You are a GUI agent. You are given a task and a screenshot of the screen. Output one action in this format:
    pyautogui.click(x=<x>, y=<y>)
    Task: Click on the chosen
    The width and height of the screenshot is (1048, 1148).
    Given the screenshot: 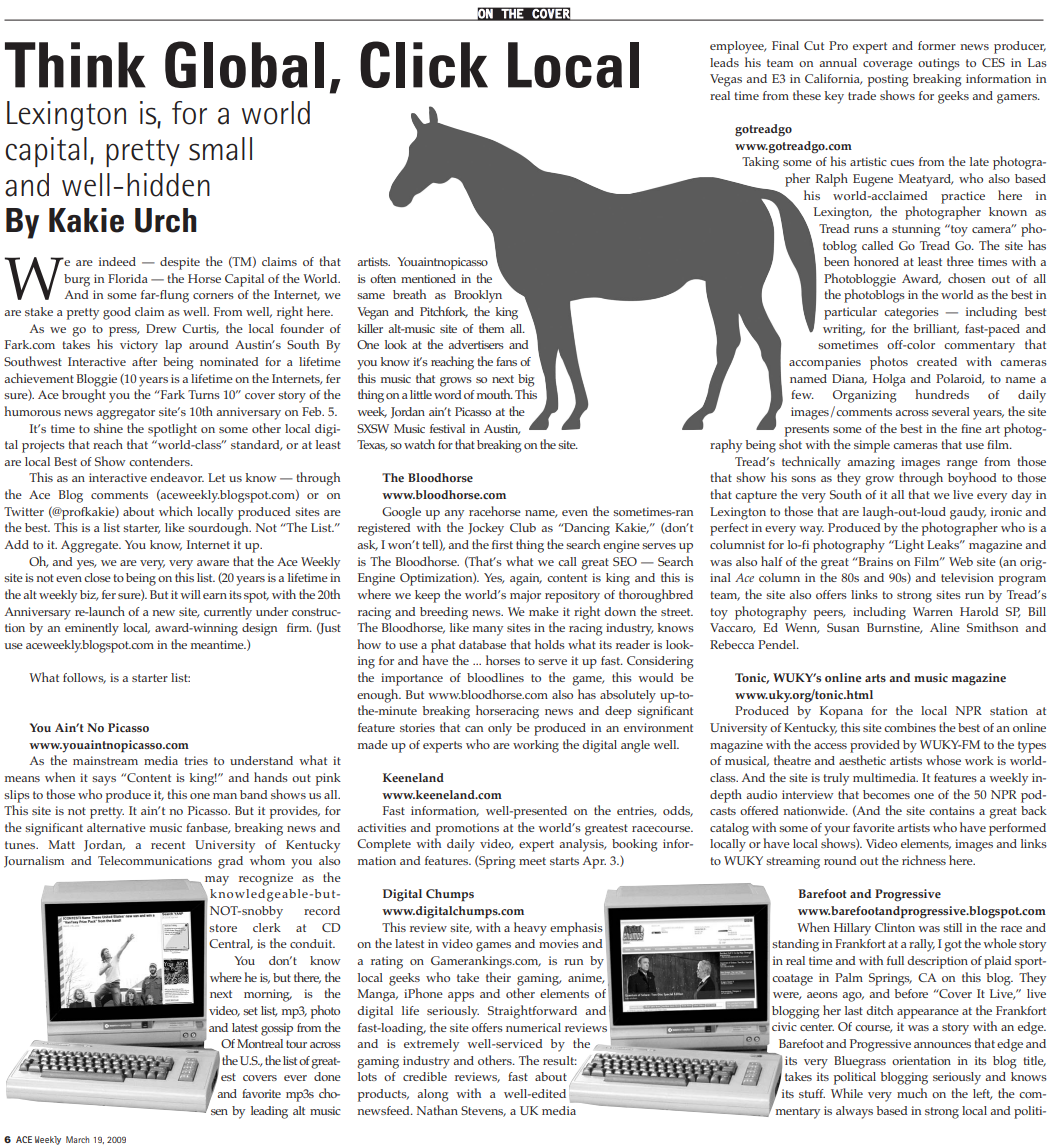 What is the action you would take?
    pyautogui.click(x=966, y=278)
